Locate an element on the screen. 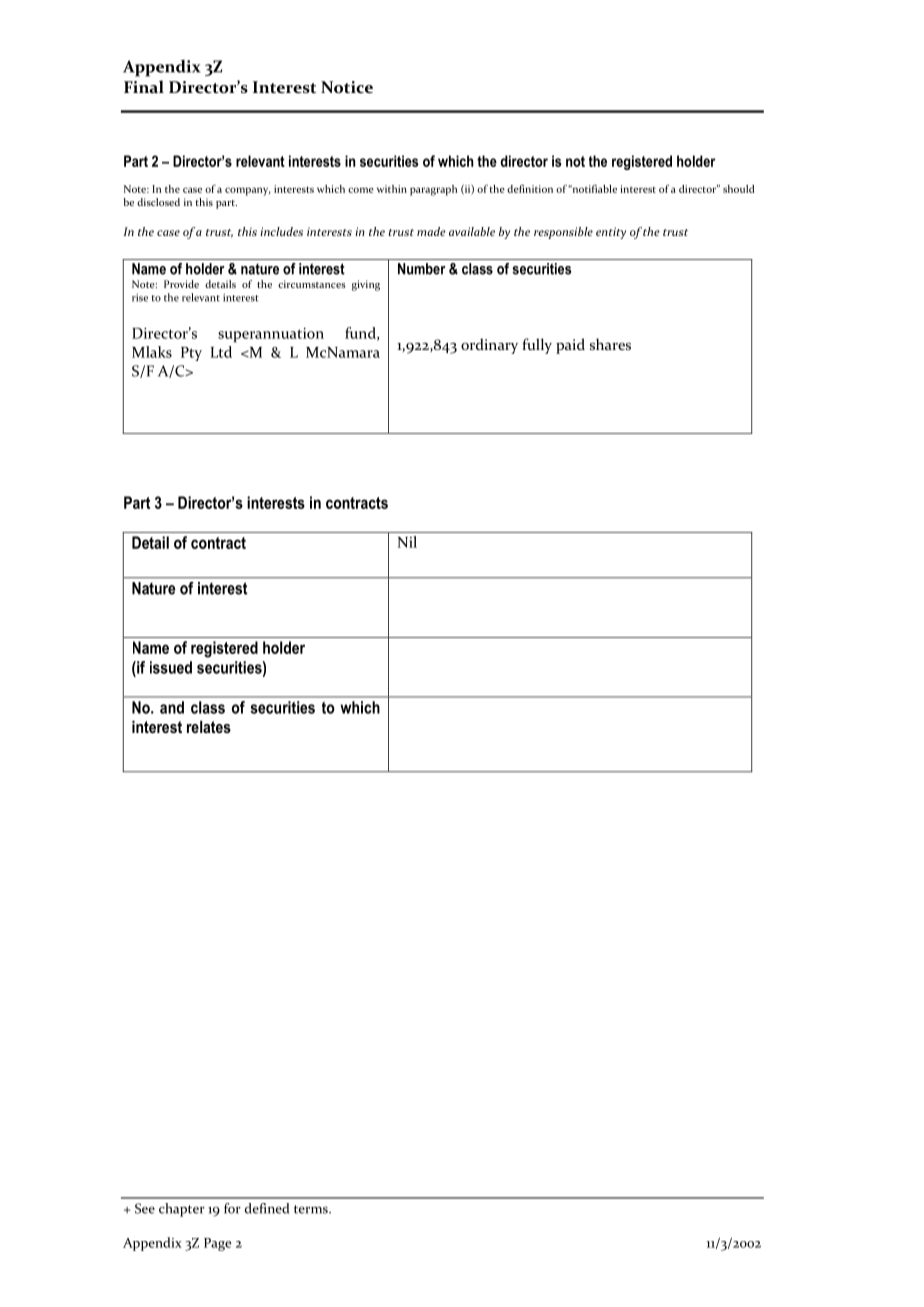 This screenshot has height=1307, width=924. paragraph is located at coordinates (433, 190).
